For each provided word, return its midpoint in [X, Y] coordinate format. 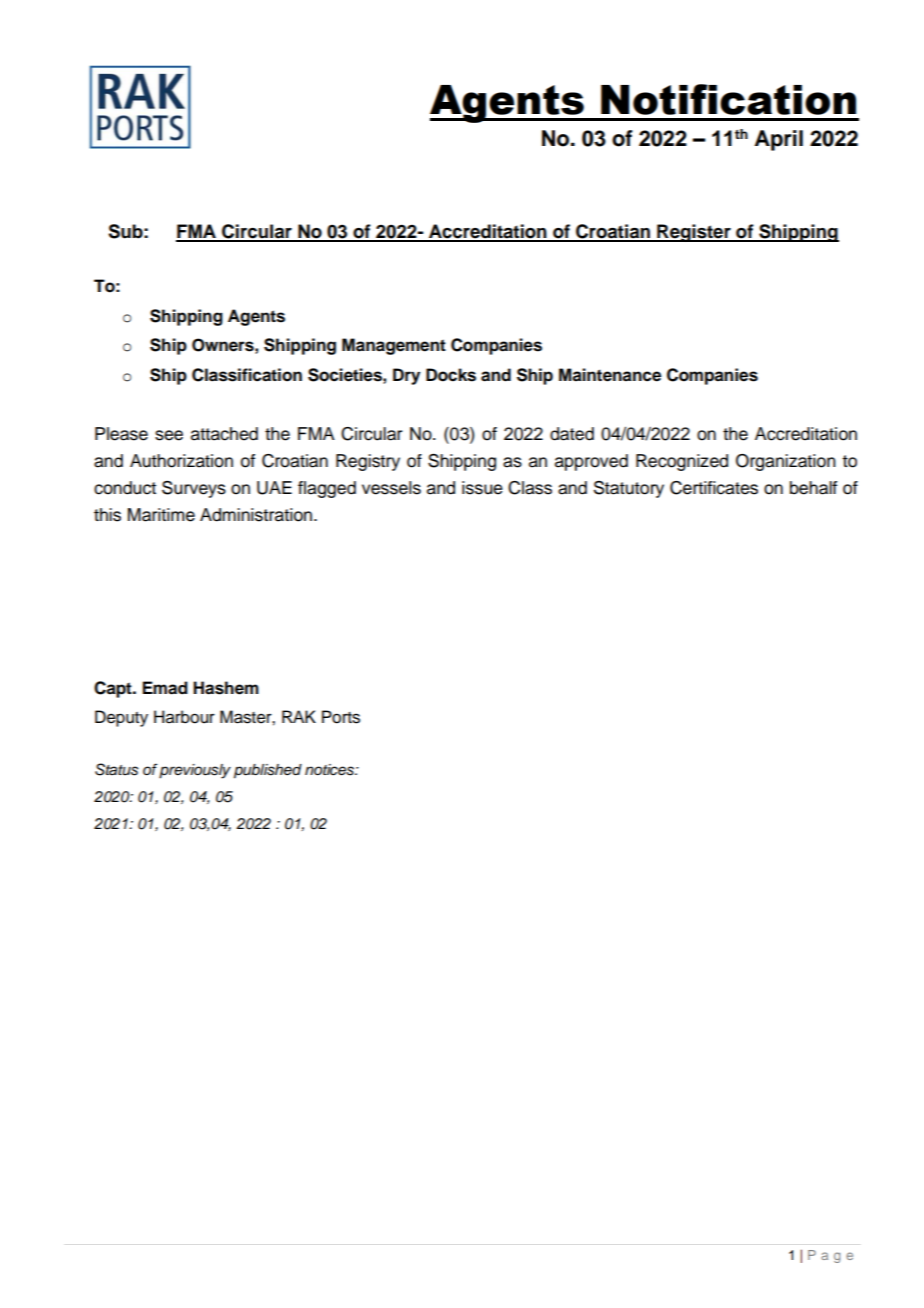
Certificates [714, 488]
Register [694, 233]
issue [482, 488]
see [169, 435]
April [779, 140]
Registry [368, 462]
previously [195, 771]
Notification [728, 99]
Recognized [682, 462]
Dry [406, 376]
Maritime [161, 515]
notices [330, 770]
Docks [451, 375]
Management [394, 346]
